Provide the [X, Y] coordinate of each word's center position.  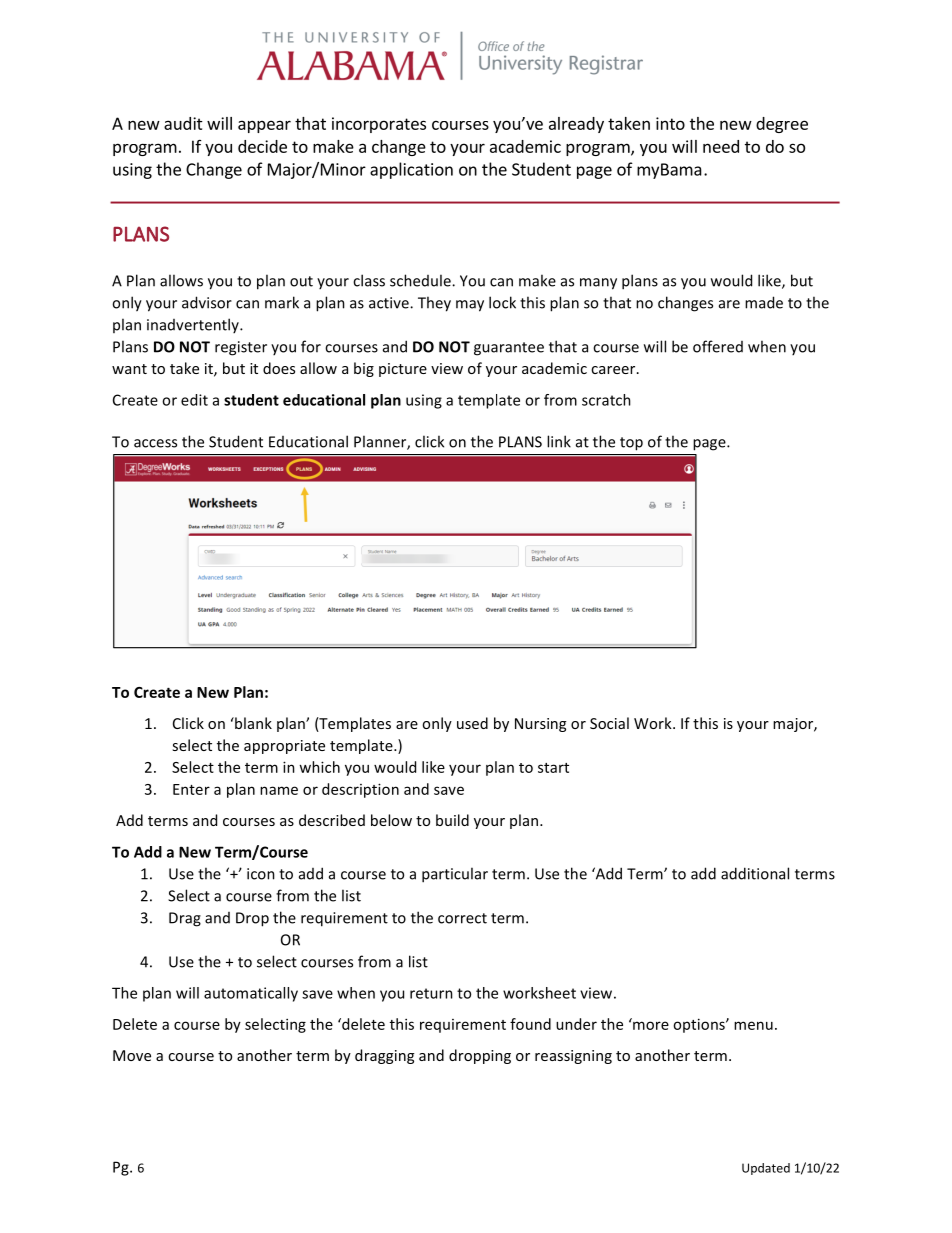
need [721, 146]
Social [609, 723]
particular [455, 875]
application [411, 170]
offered [718, 346]
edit [194, 400]
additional [755, 873]
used [472, 723]
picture [403, 370]
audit [183, 123]
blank [252, 723]
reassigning [573, 1057]
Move [132, 1055]
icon [261, 874]
